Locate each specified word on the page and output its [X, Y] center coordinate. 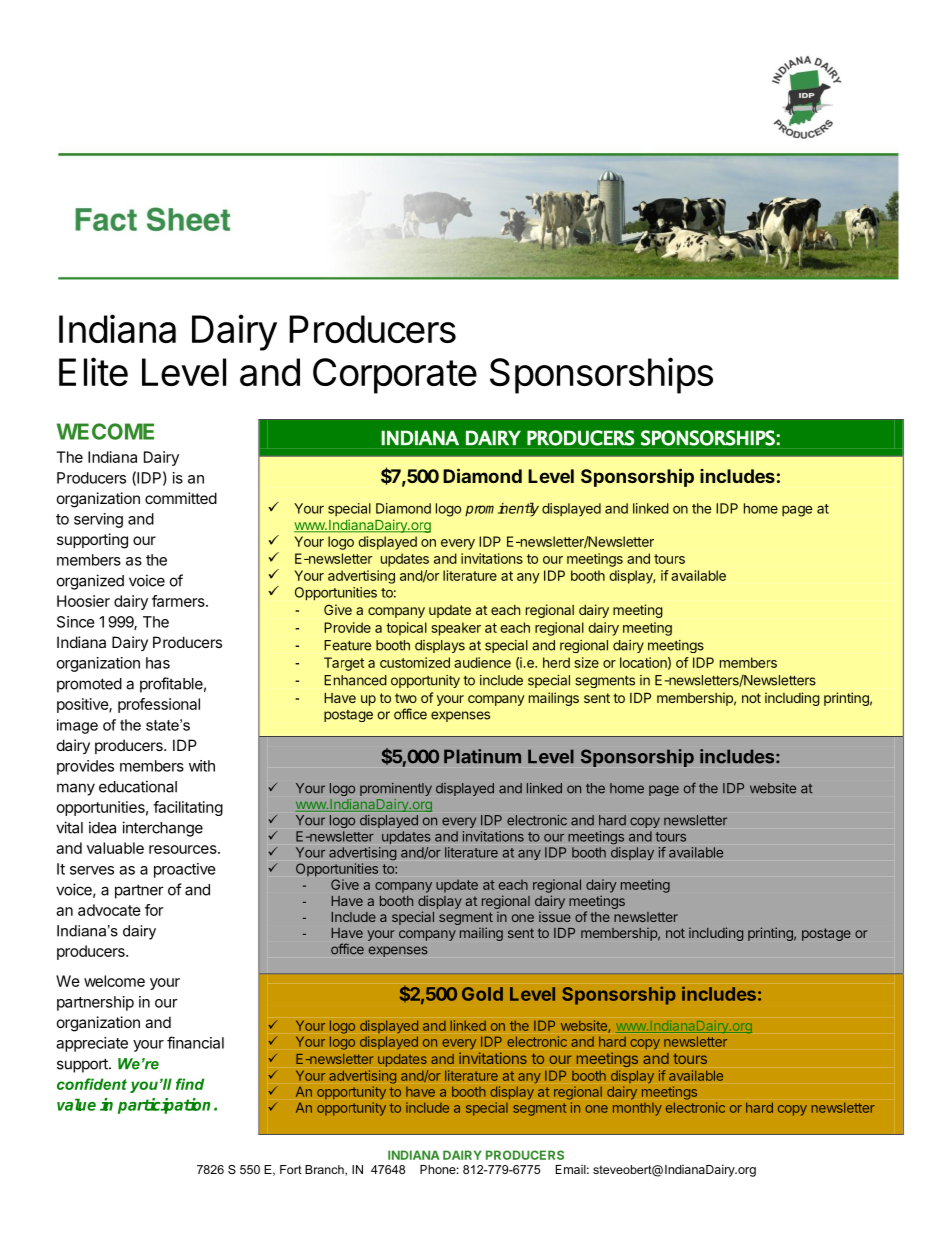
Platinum [482, 756]
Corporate [395, 376]
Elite [93, 371]
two [406, 698]
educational [138, 786]
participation [164, 1106]
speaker [456, 629]
